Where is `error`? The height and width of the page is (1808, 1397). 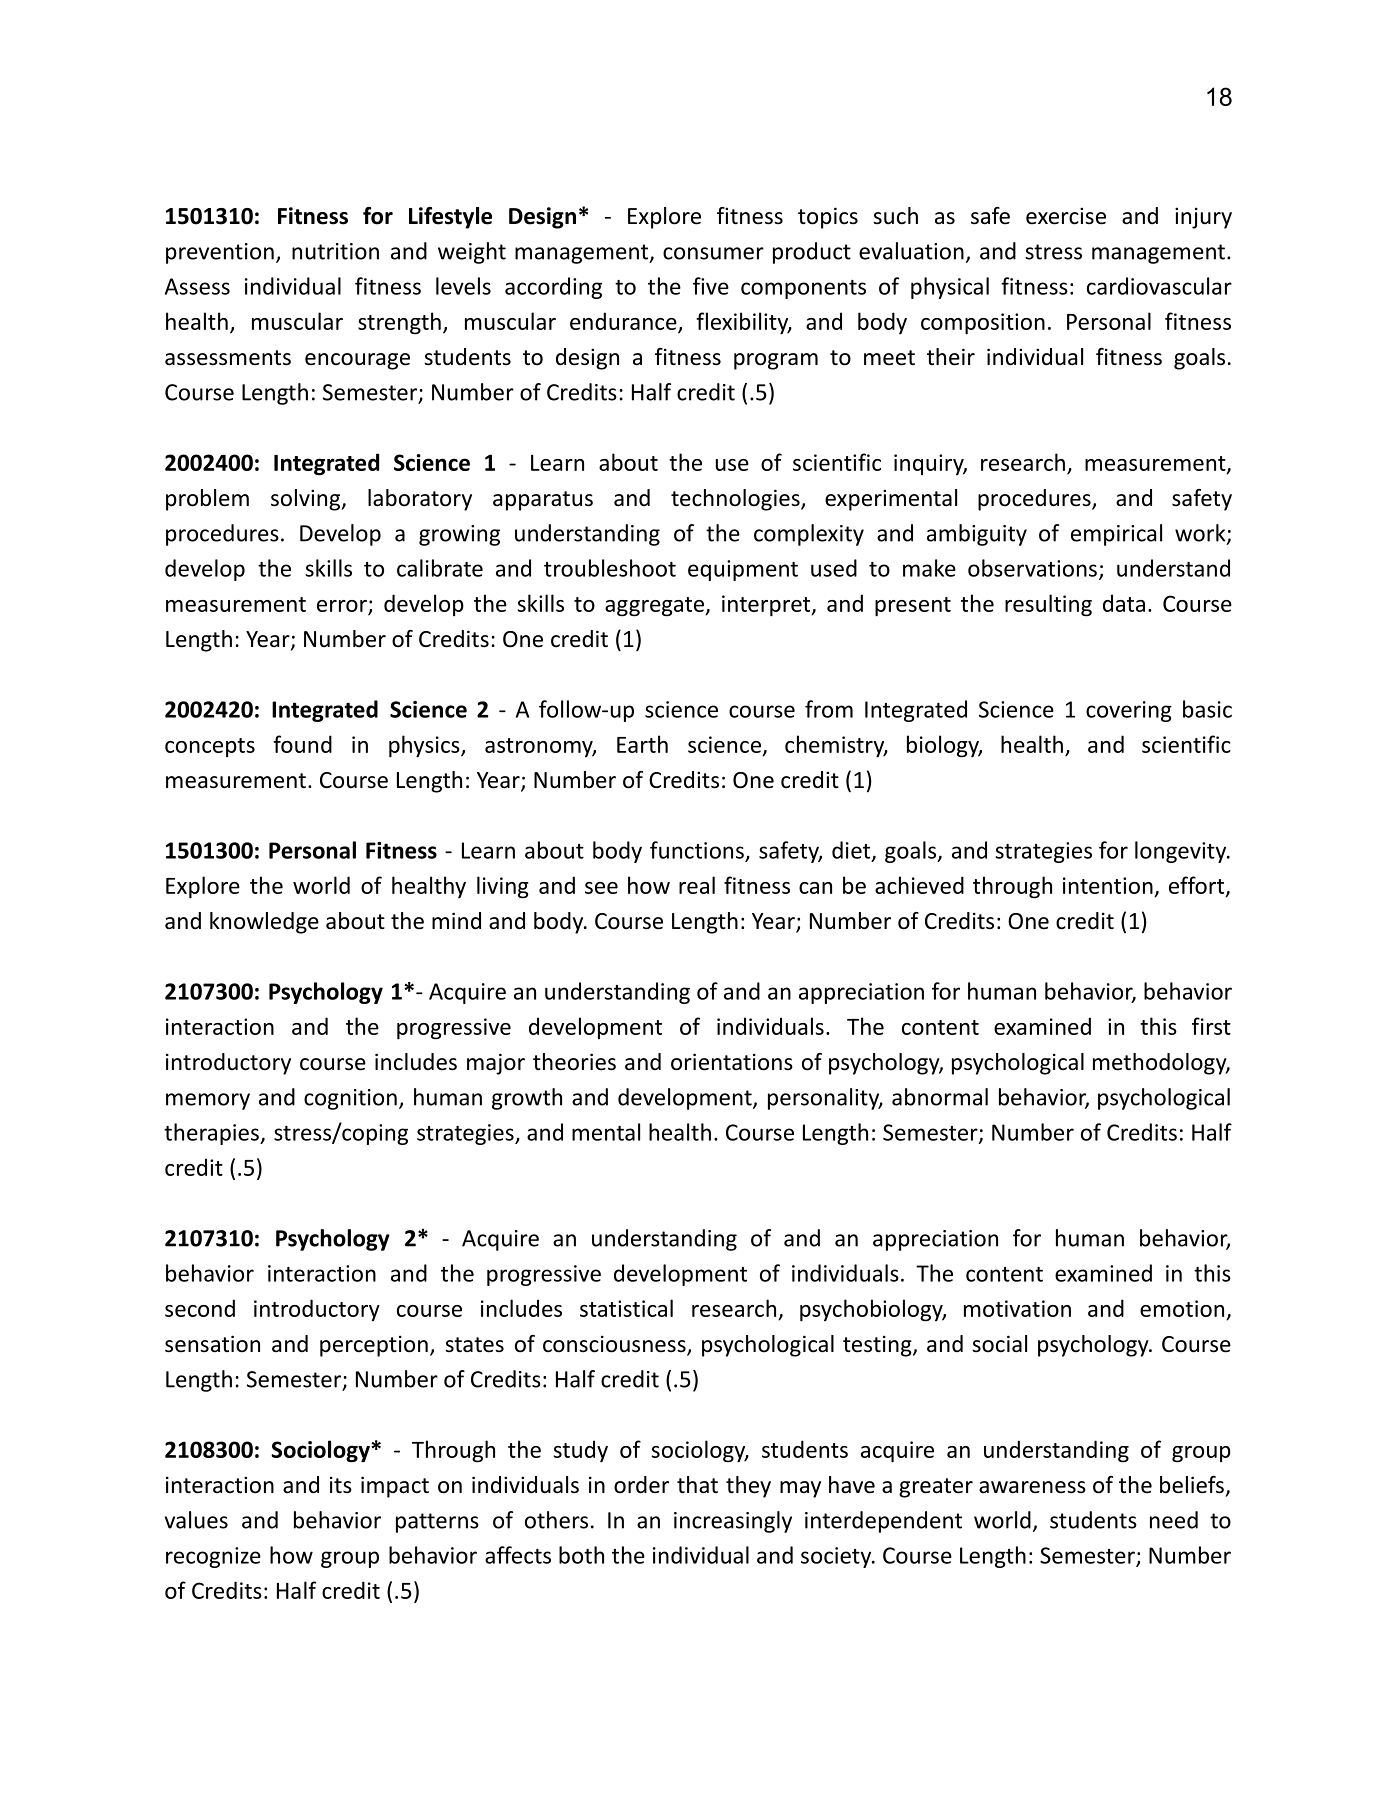 error is located at coordinates (342, 606).
